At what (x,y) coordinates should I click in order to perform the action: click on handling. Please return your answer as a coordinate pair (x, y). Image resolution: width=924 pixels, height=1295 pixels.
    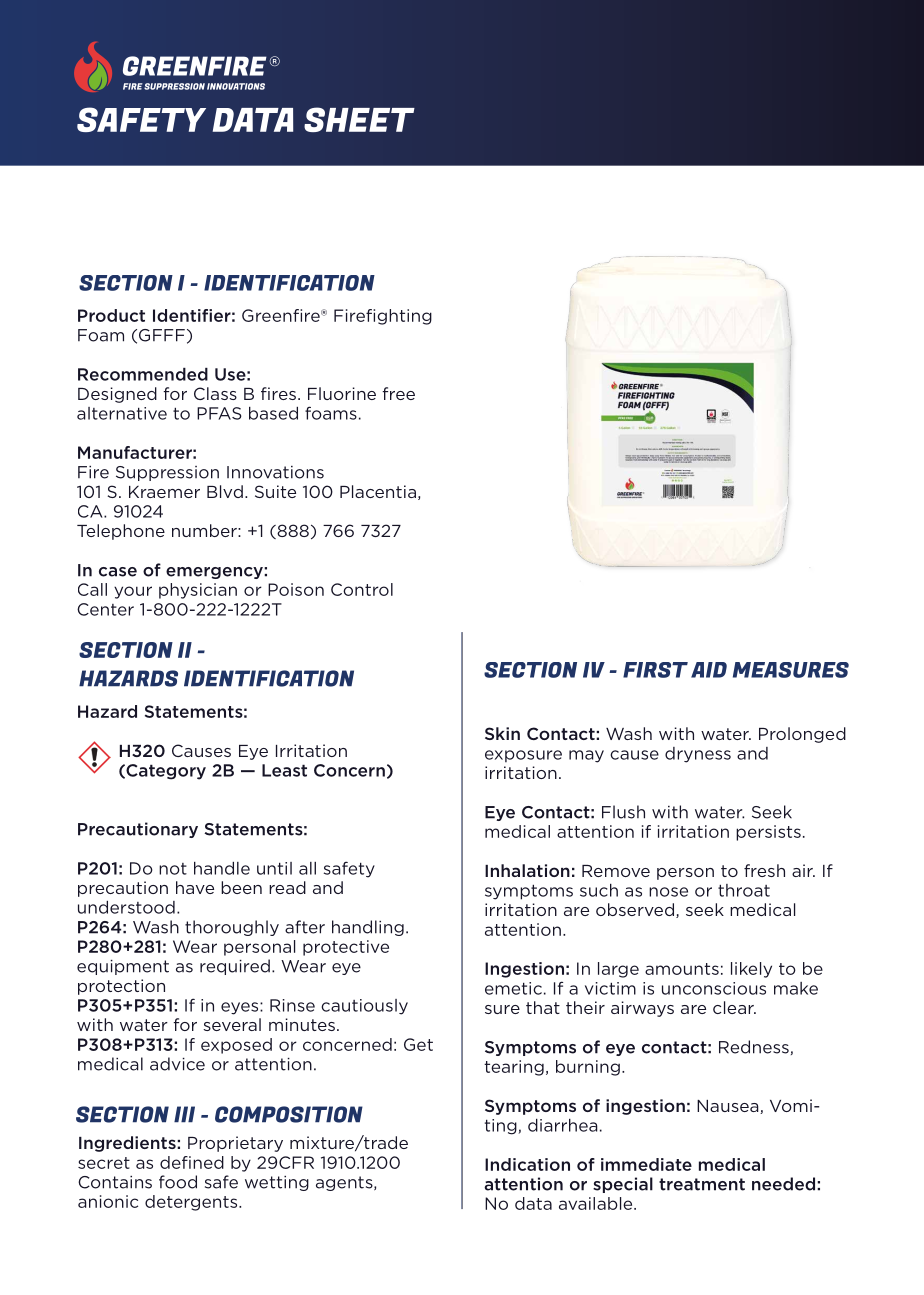
    Looking at the image, I should click on (368, 928).
